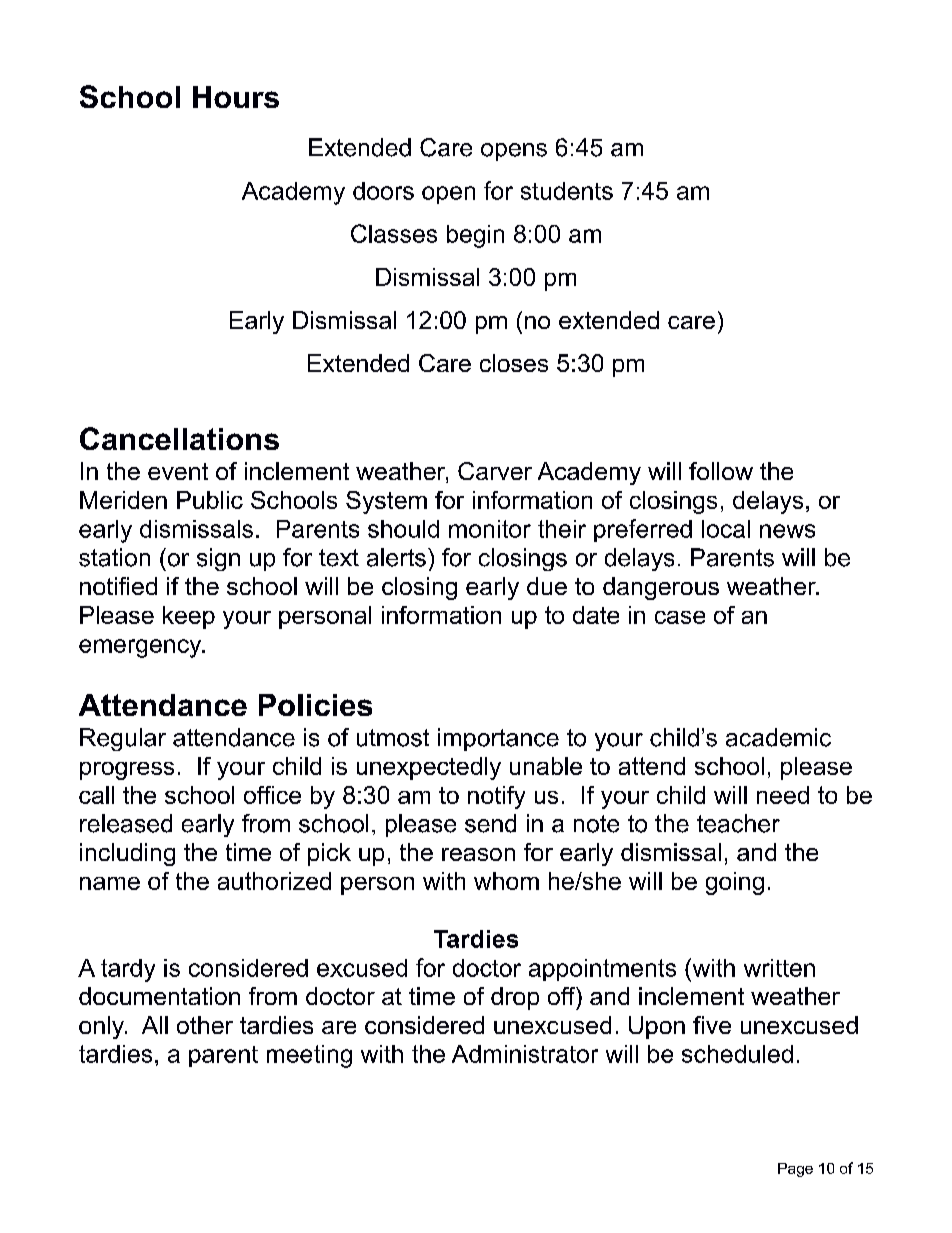 The width and height of the screenshot is (952, 1233). Describe the element at coordinates (567, 191) in the screenshot. I see `students` at that location.
